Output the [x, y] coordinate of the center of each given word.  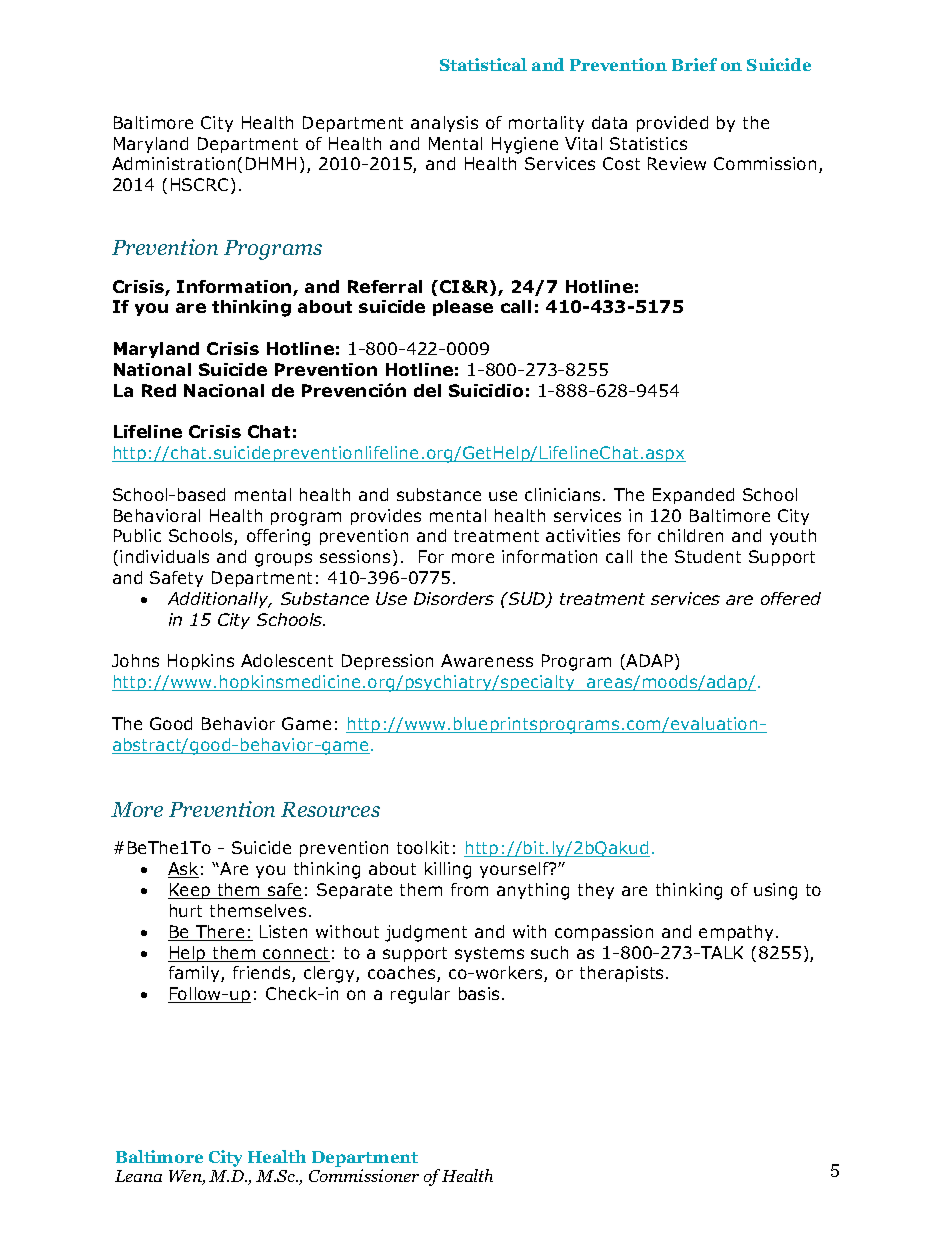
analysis [444, 124]
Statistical [483, 64]
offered [791, 598]
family [195, 974]
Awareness [487, 660]
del [427, 390]
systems [489, 954]
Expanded [693, 496]
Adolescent [287, 660]
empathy [738, 933]
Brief [694, 64]
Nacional [224, 390]
